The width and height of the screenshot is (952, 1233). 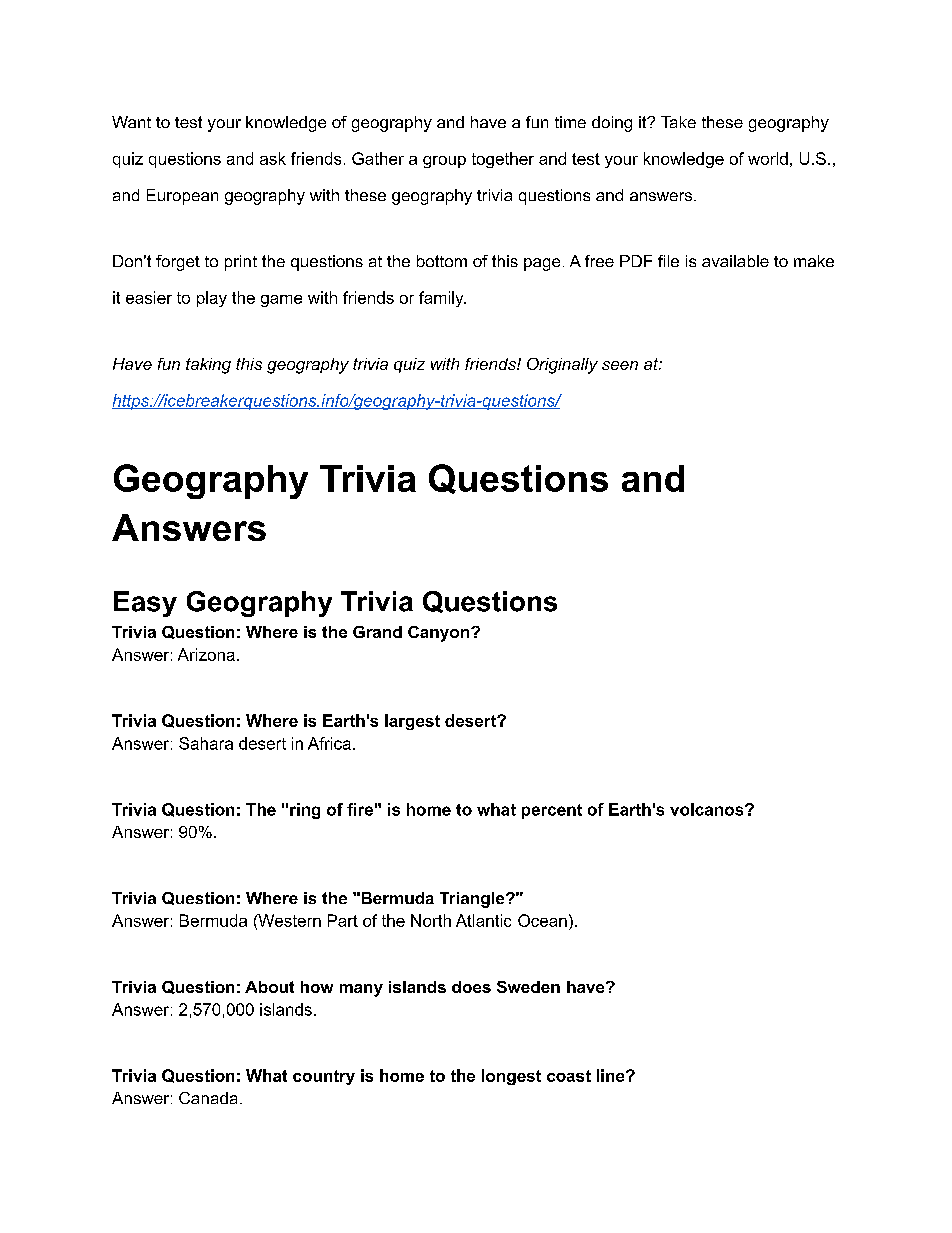 I want to click on Arizona, so click(x=206, y=654).
